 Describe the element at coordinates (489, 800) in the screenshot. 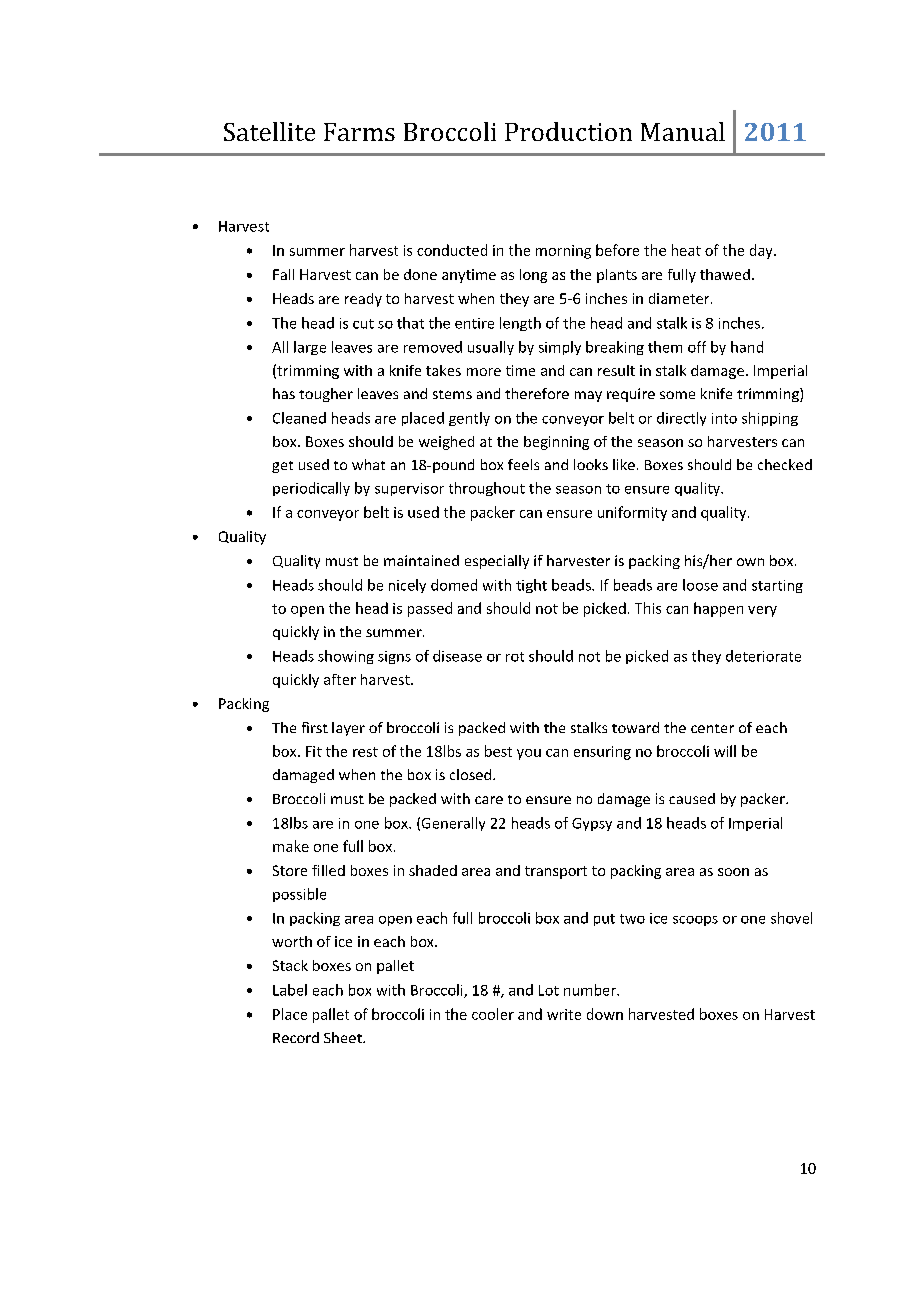

I see `care` at that location.
